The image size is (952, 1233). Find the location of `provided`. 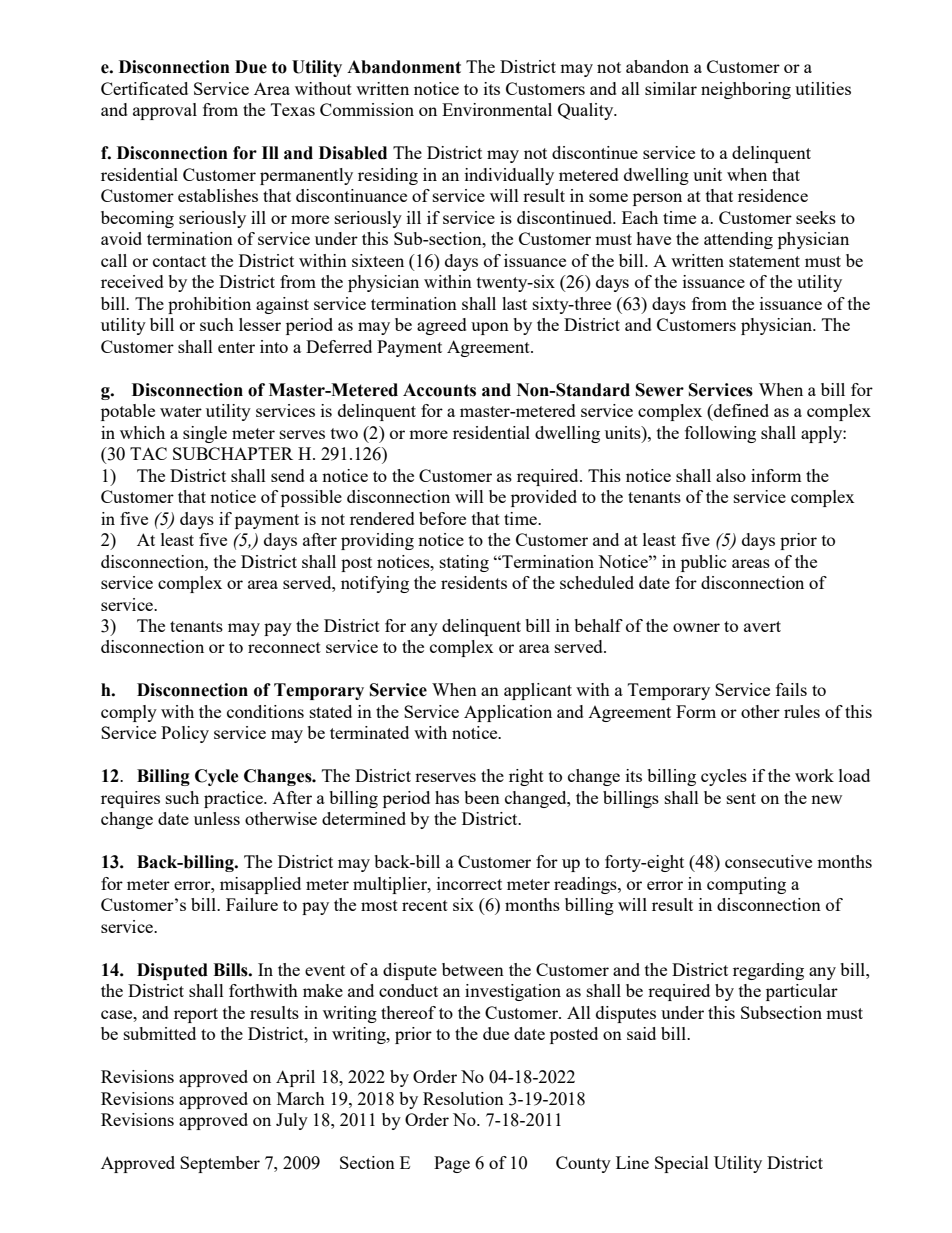

provided is located at coordinates (544, 498).
